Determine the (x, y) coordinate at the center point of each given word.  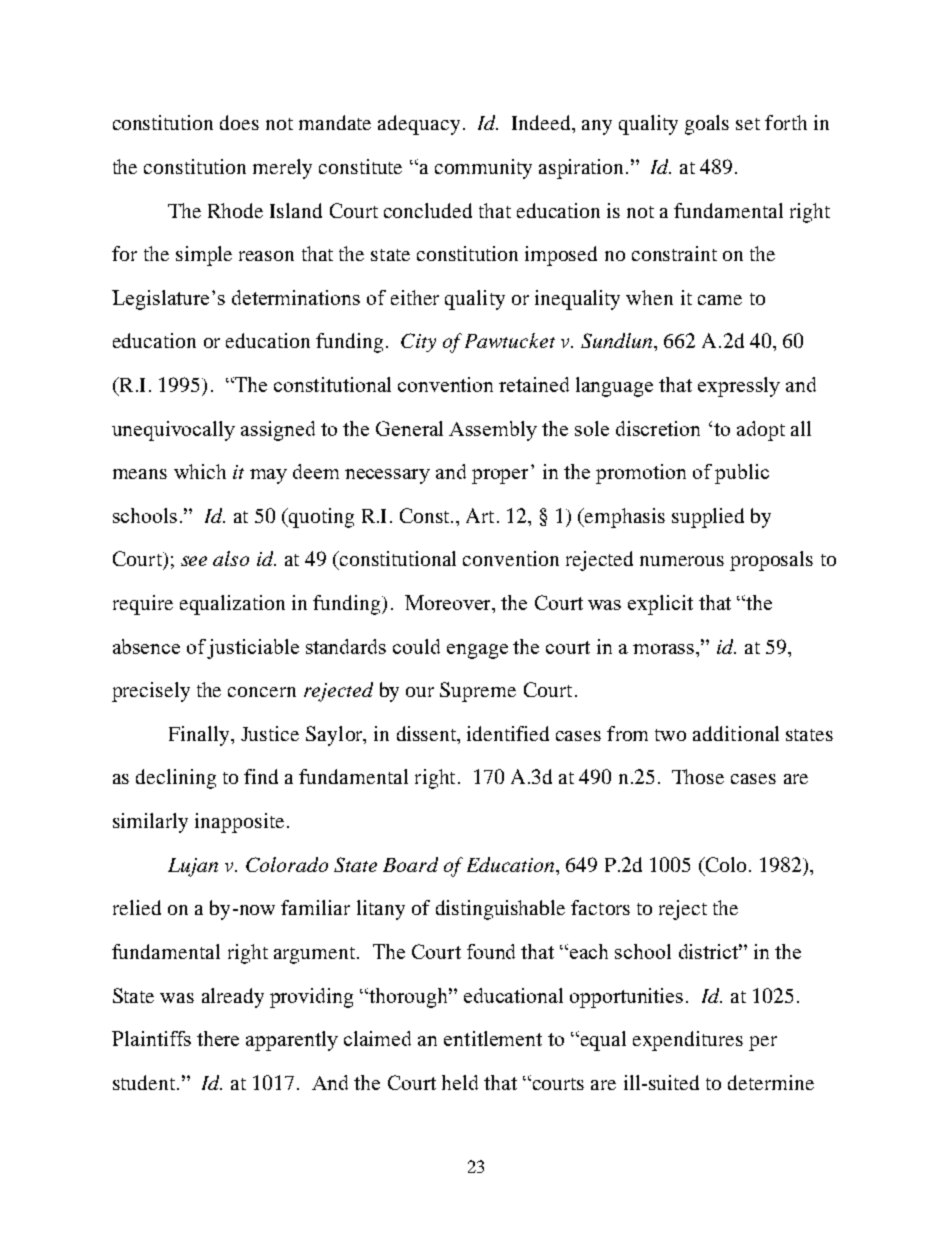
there (218, 1038)
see (194, 561)
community (483, 169)
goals (707, 125)
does (239, 122)
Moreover (449, 602)
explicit (660, 605)
